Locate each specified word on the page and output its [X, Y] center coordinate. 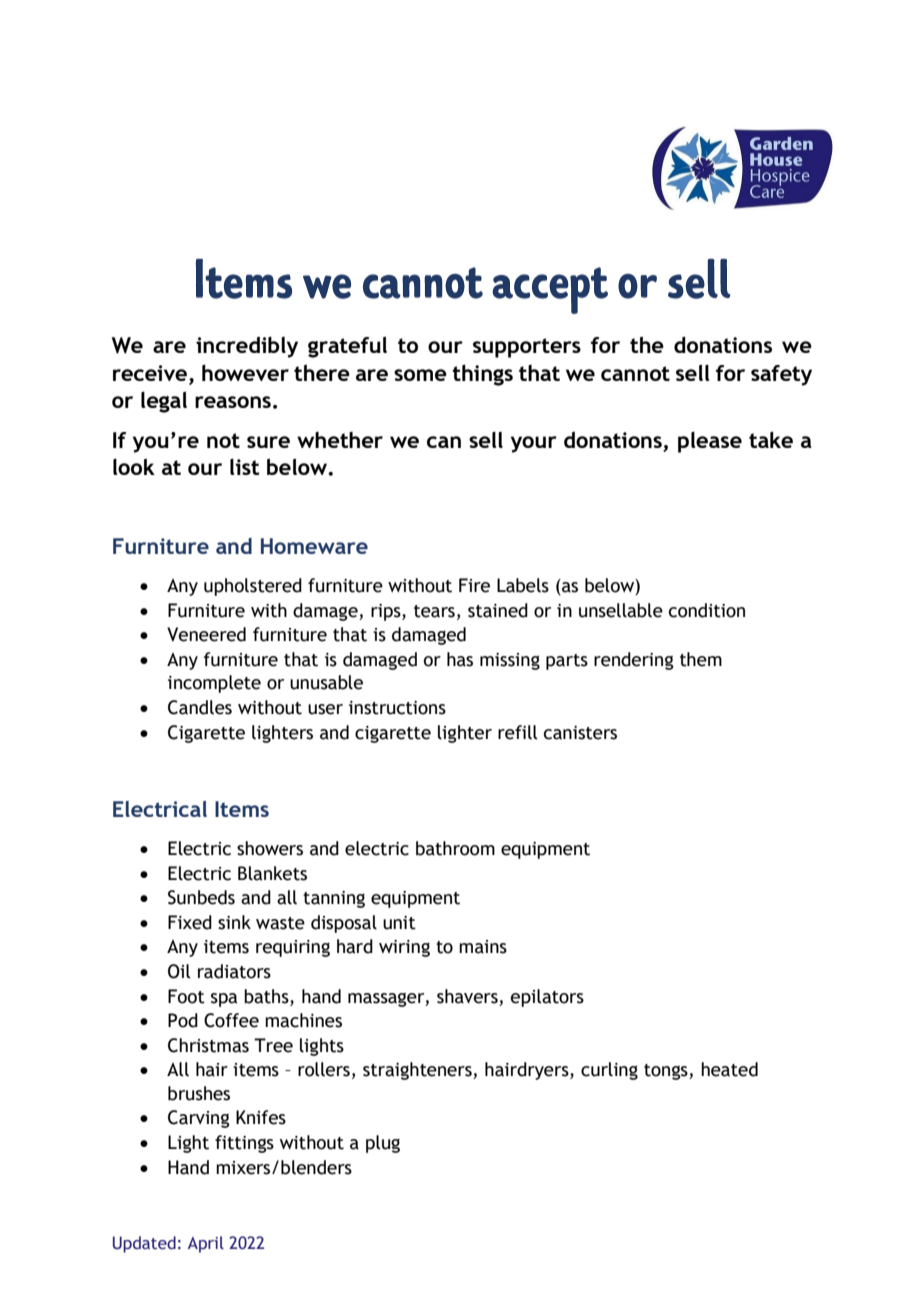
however [245, 372]
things [482, 375]
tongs [667, 1072]
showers [270, 848]
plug [383, 1144]
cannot [635, 373]
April [206, 1244]
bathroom [455, 848]
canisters [580, 733]
